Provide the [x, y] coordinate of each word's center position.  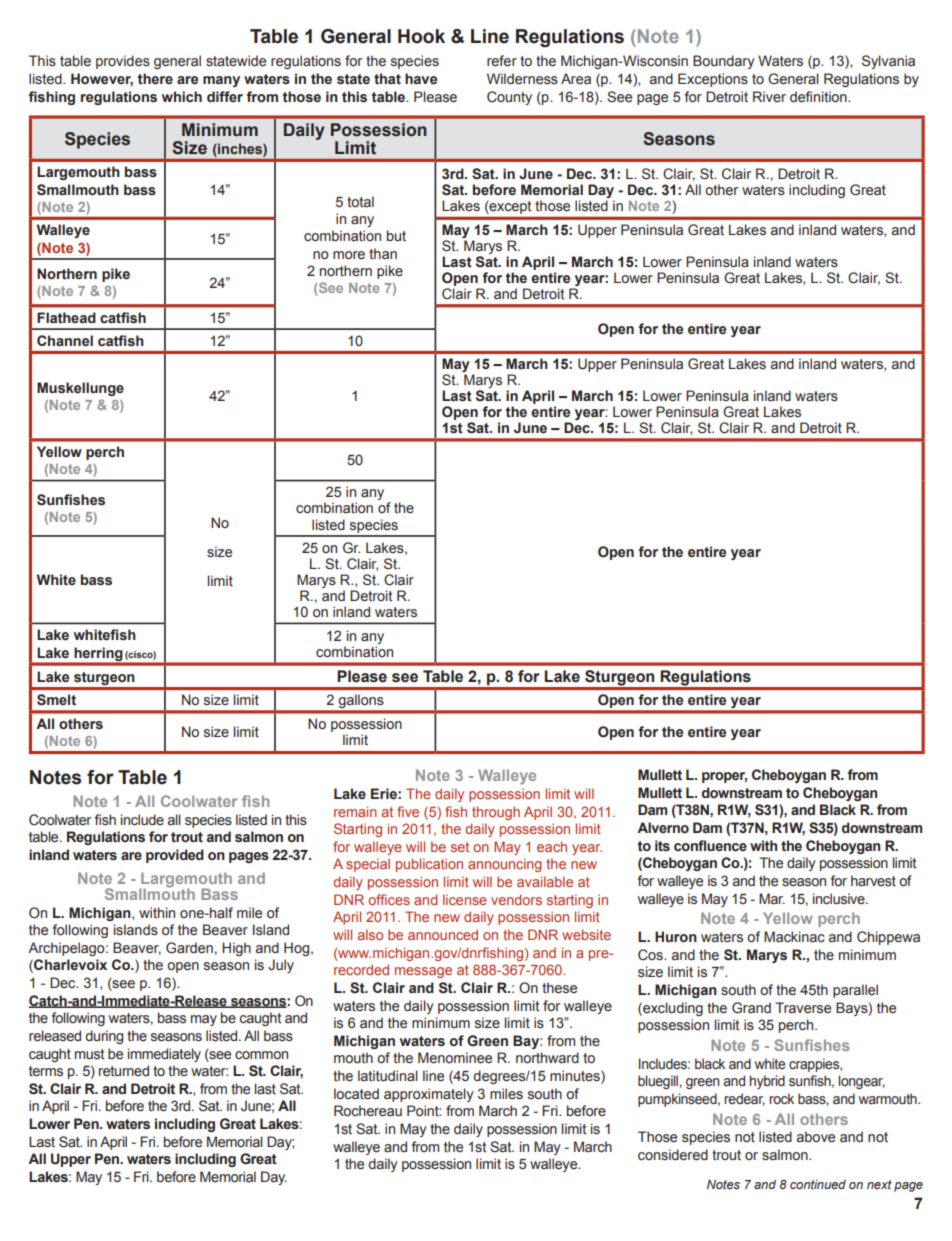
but [396, 235]
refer [502, 61]
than [383, 253]
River [769, 96]
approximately [429, 1095]
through [496, 813]
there [155, 79]
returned [124, 1070]
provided [175, 856]
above [816, 1137]
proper [724, 777]
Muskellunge [80, 389]
